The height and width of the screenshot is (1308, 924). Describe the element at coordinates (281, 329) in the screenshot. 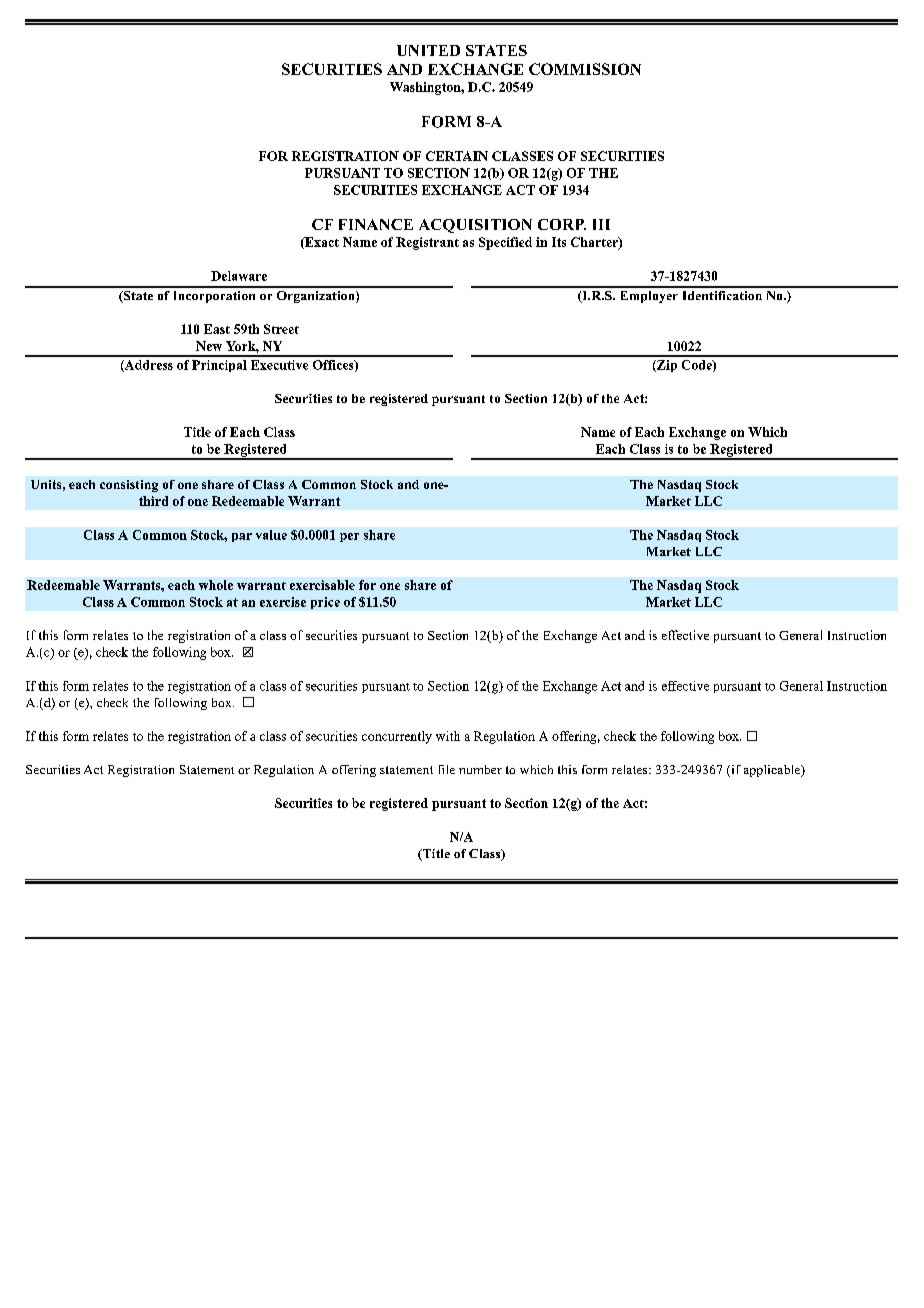

I see `Street` at that location.
